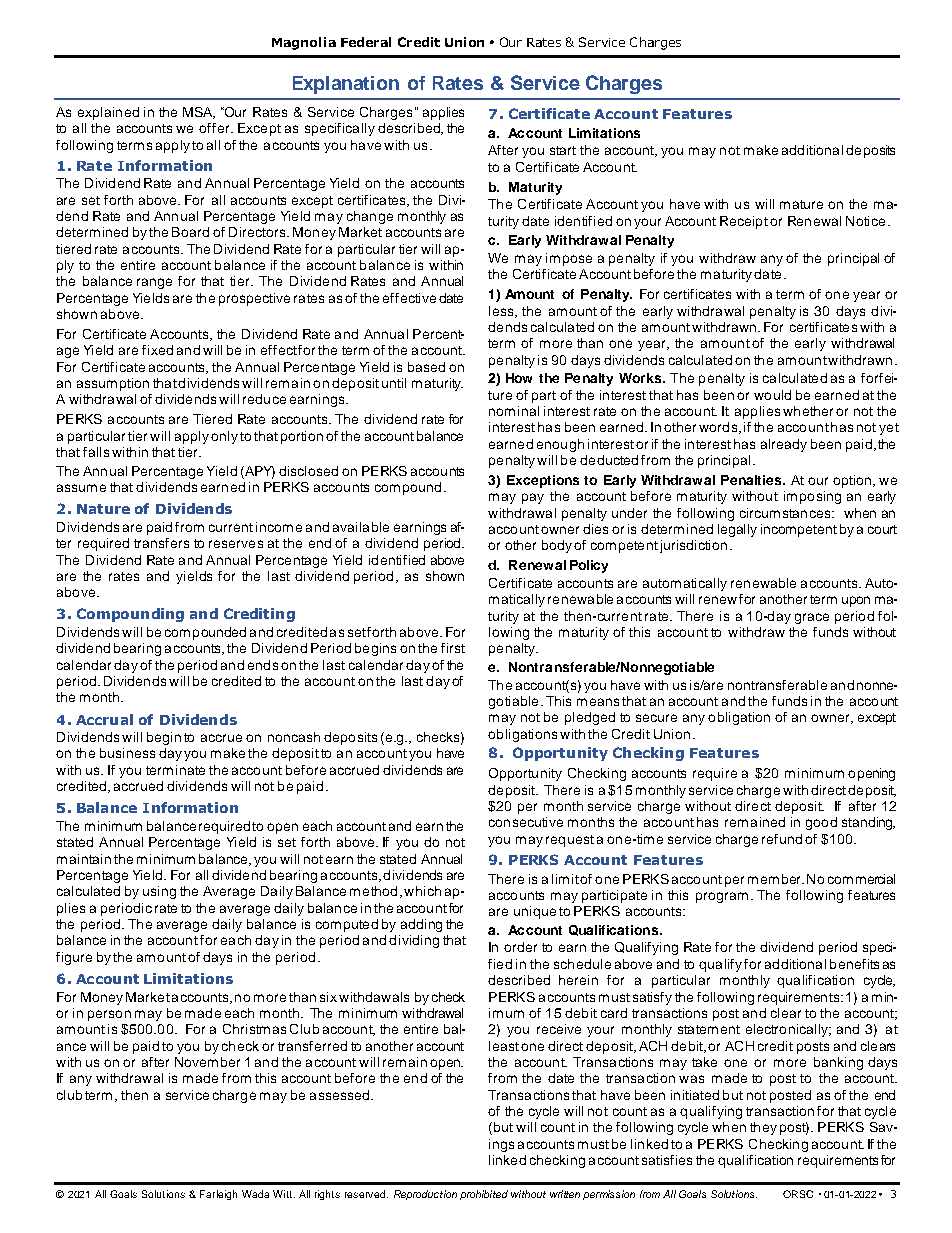 This screenshot has width=952, height=1233. Describe the element at coordinates (763, 1128) in the screenshot. I see `they` at that location.
